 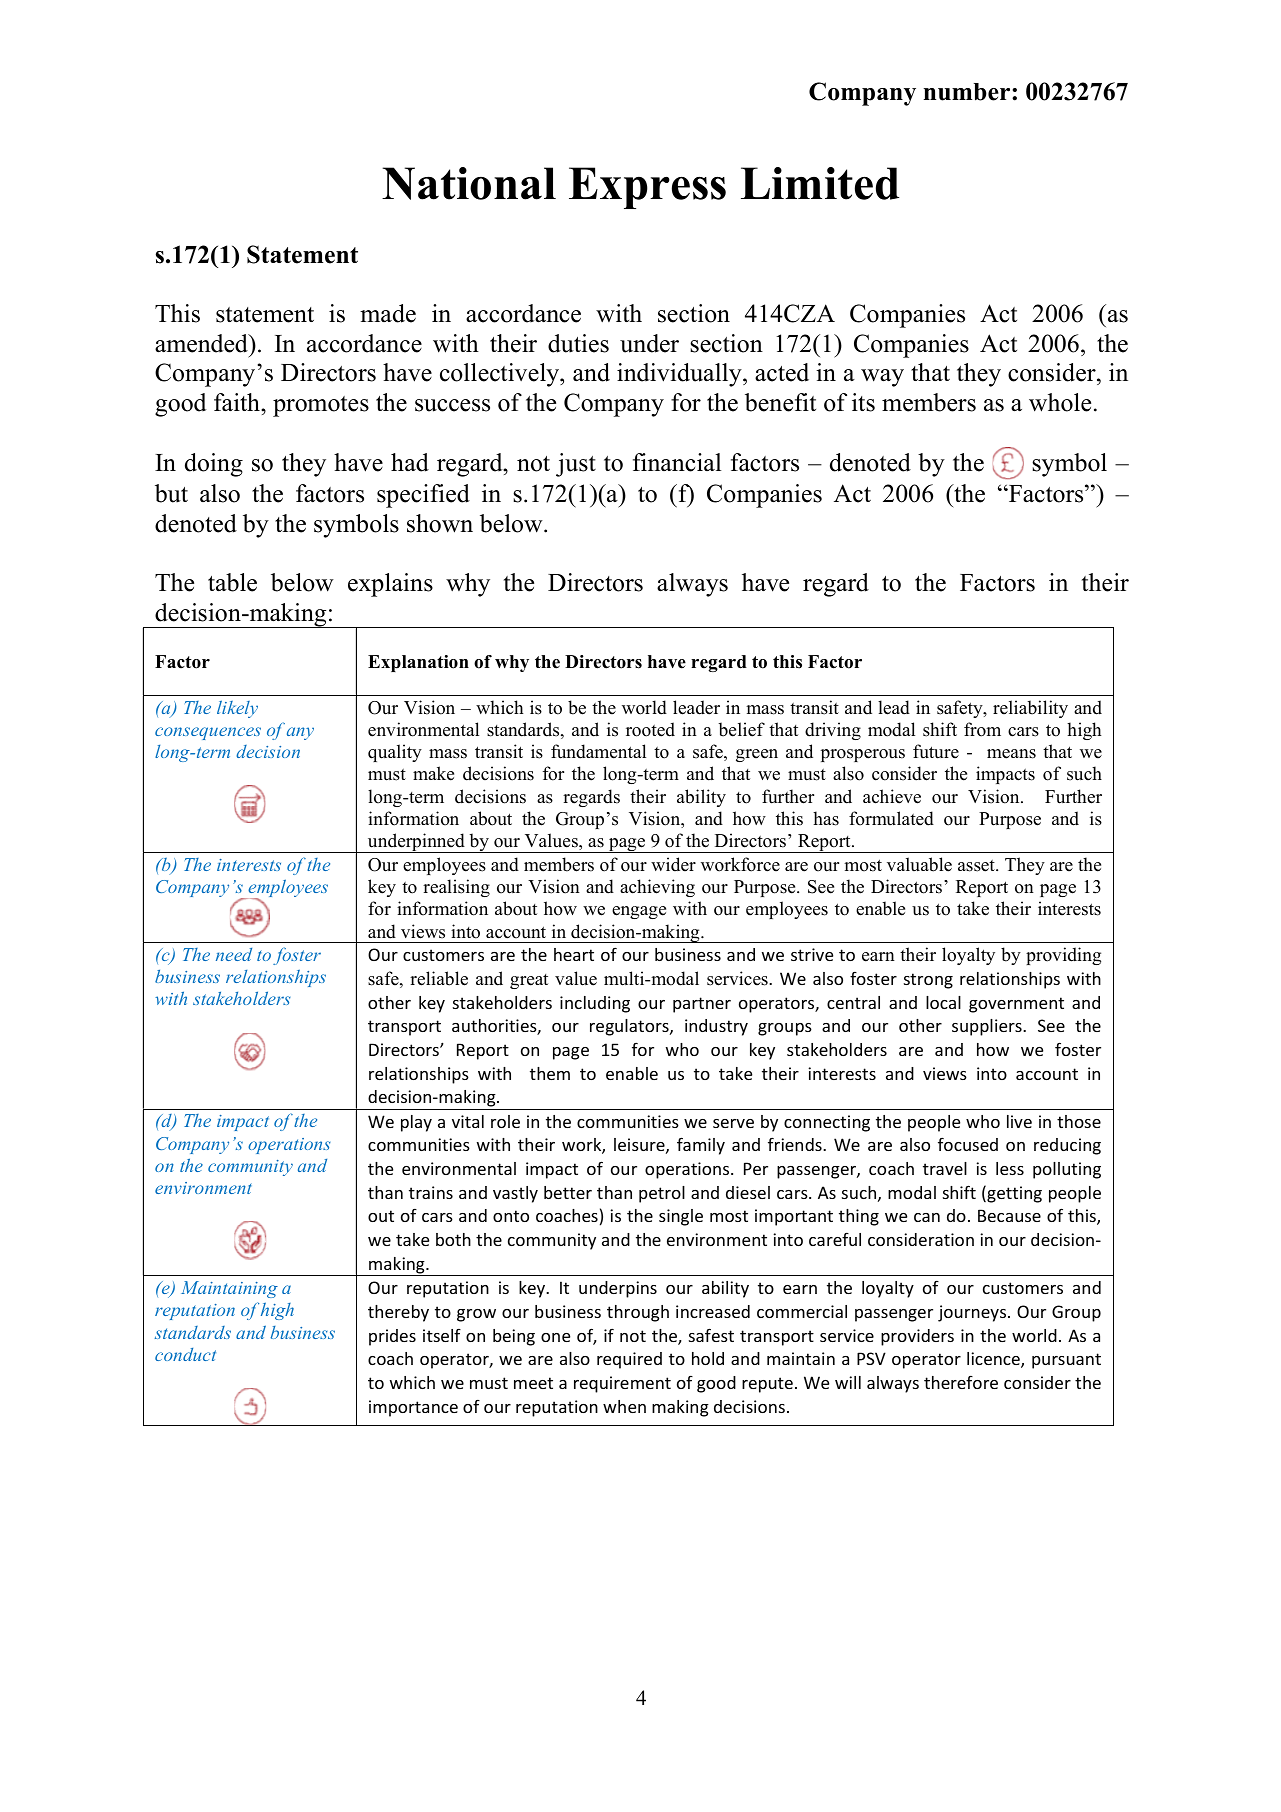 I want to click on from, so click(x=982, y=729).
